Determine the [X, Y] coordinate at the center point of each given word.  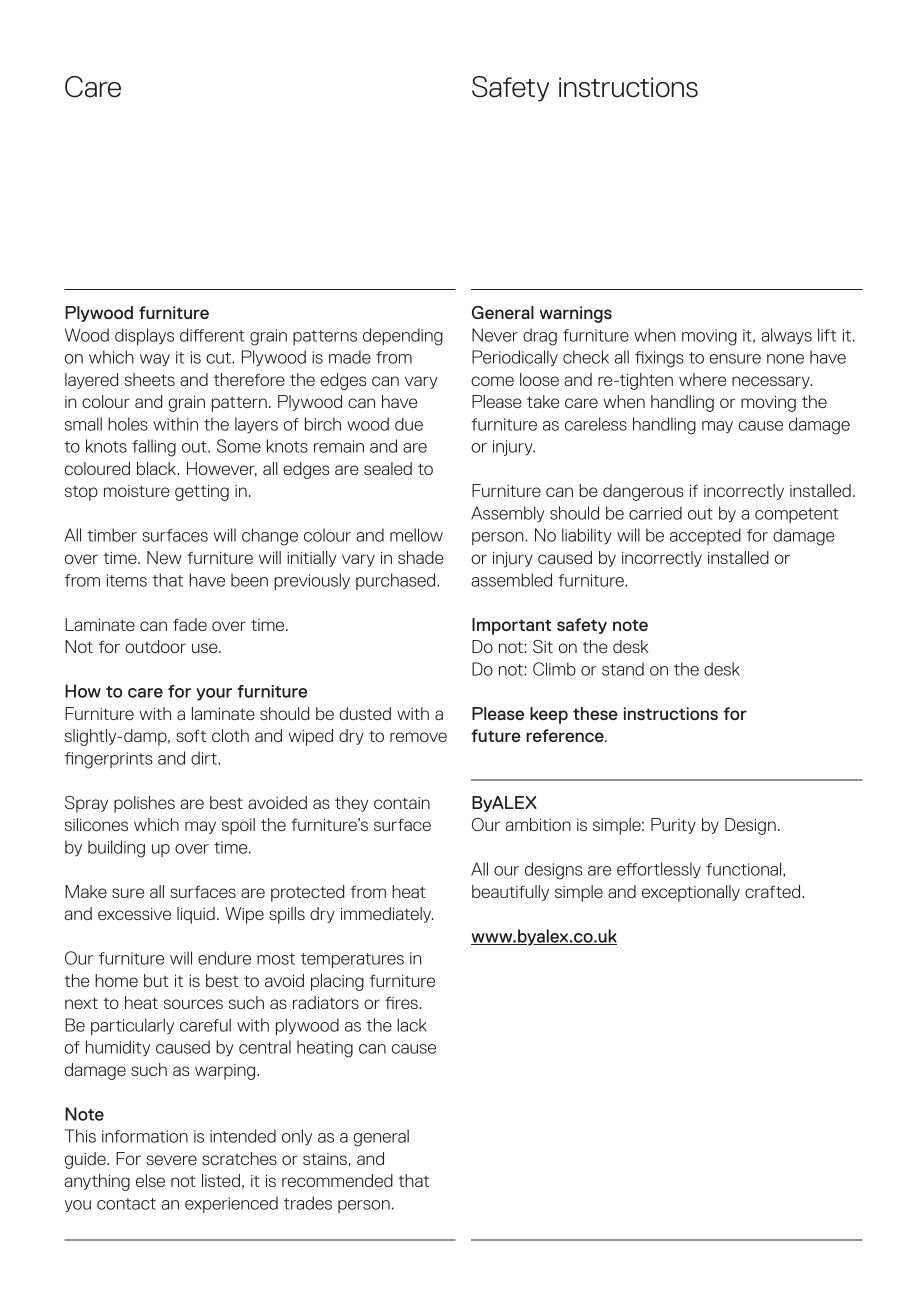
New [164, 557]
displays [144, 336]
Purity [673, 826]
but [156, 980]
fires [402, 1002]
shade [421, 557]
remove [418, 737]
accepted [705, 536]
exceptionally [691, 893]
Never [495, 335]
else [150, 1180]
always [786, 336]
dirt [205, 758]
